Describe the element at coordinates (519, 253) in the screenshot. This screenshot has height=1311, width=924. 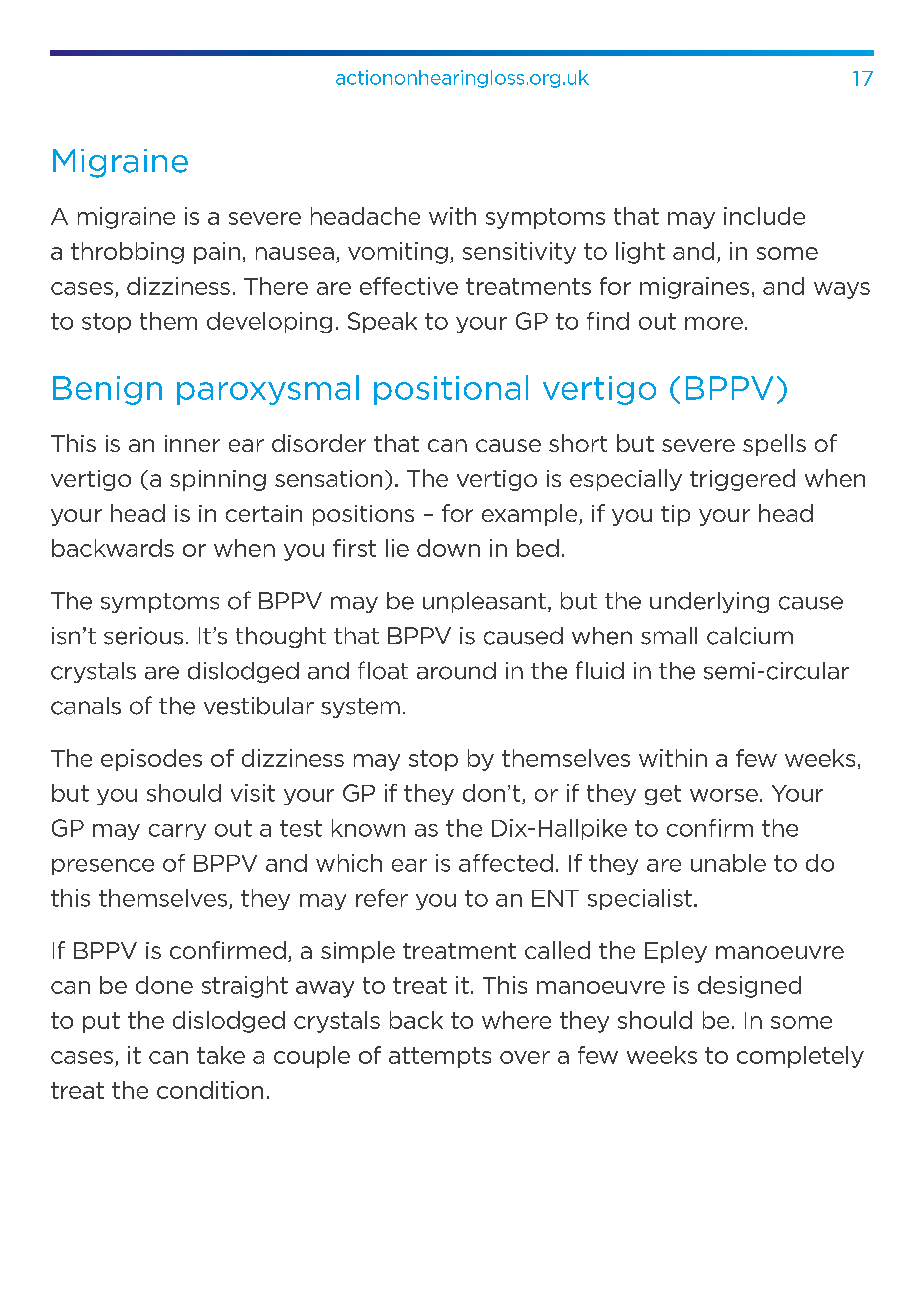
I see `sensitivity` at that location.
